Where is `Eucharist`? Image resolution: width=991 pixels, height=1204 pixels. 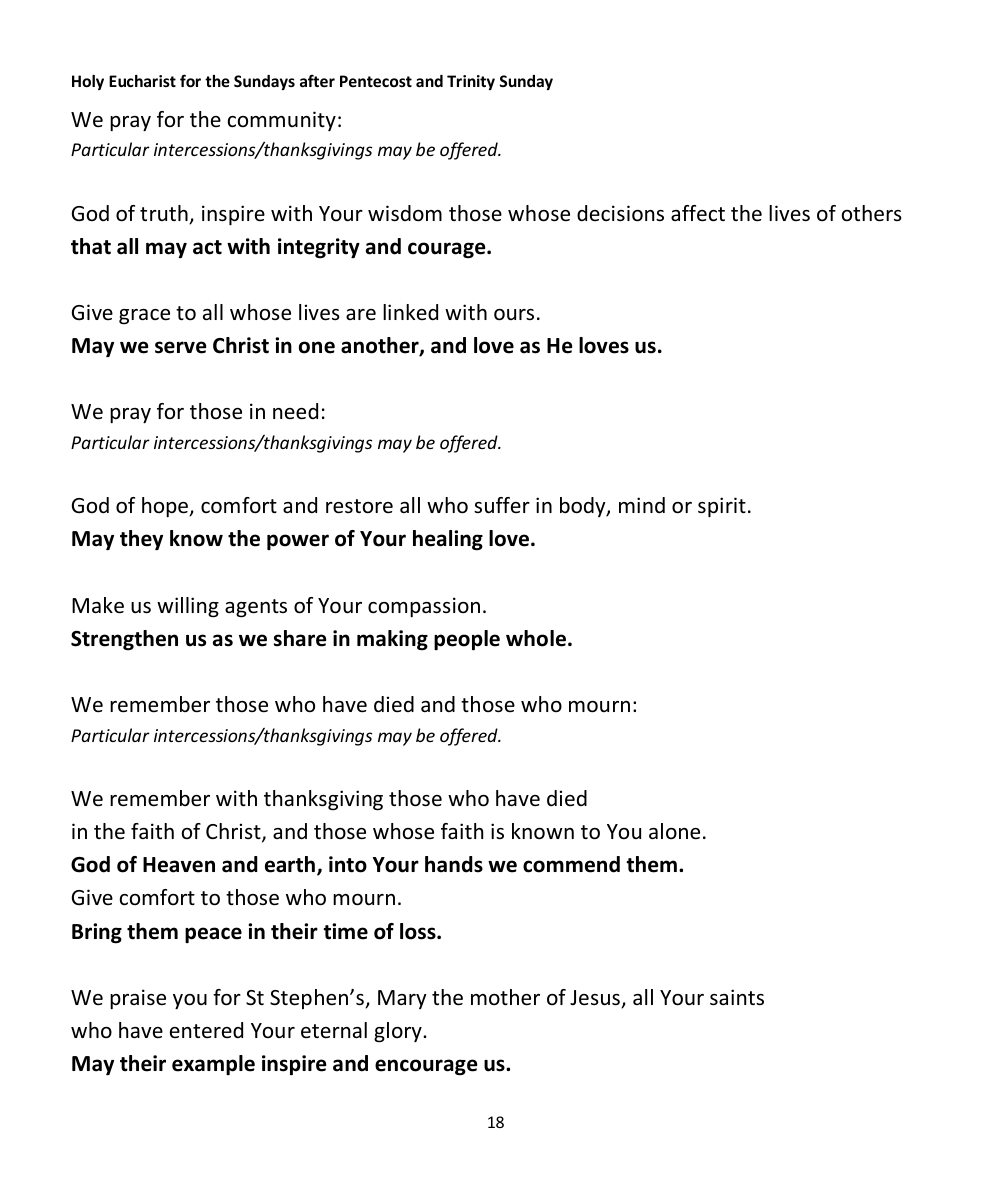 Eucharist is located at coordinates (142, 81).
